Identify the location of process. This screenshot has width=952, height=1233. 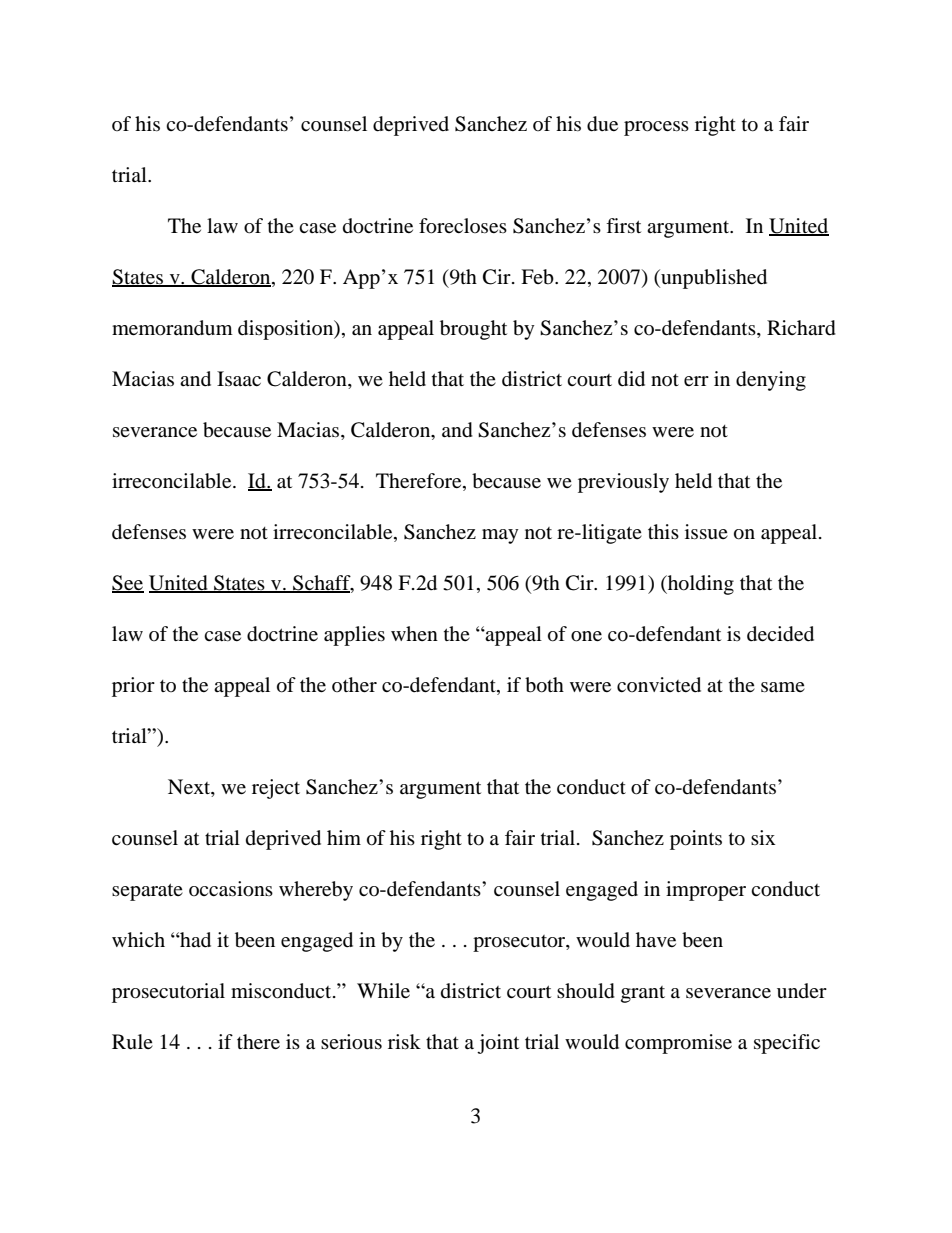
(656, 128).
